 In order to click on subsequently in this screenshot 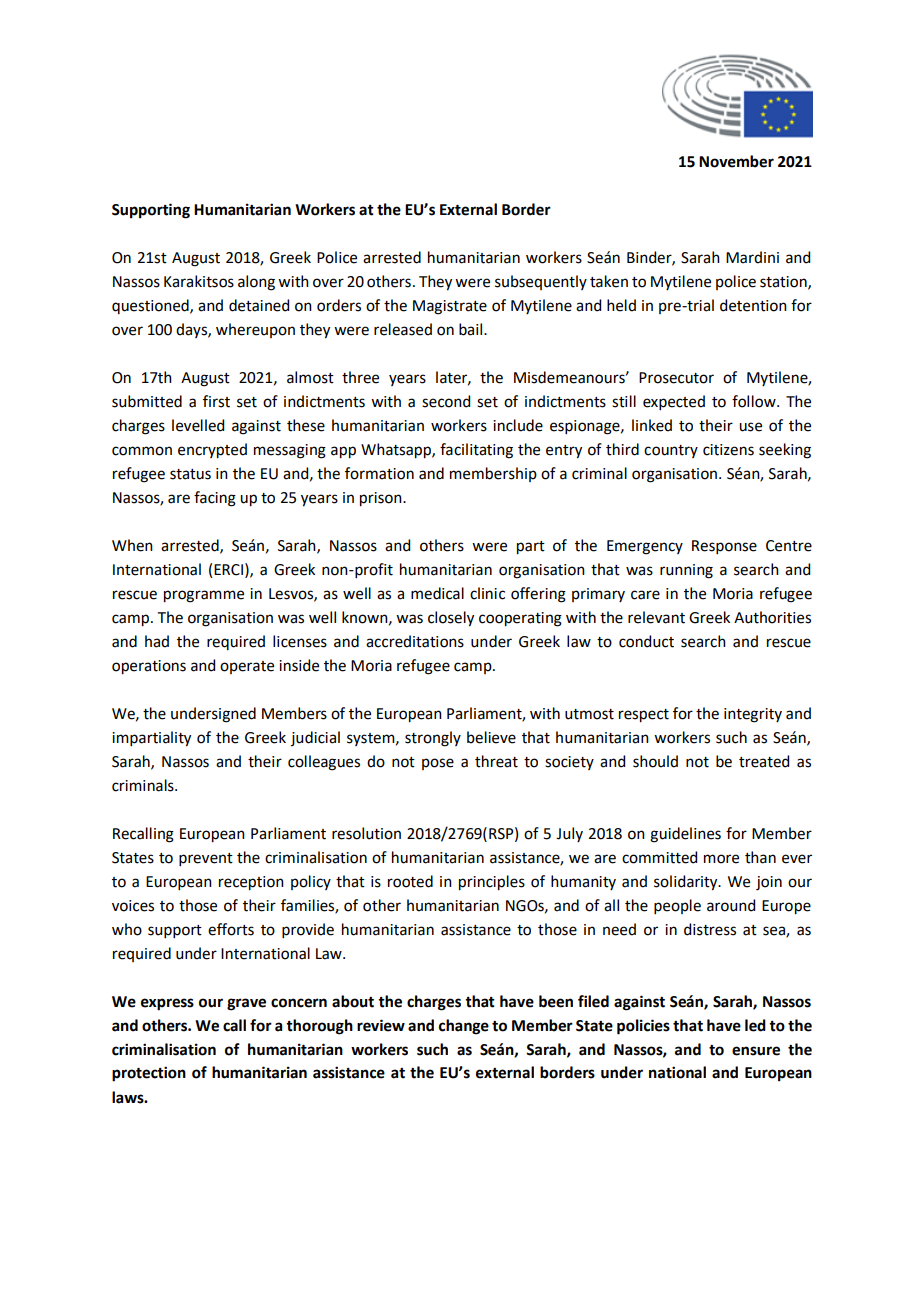, I will do `click(541, 282)`.
